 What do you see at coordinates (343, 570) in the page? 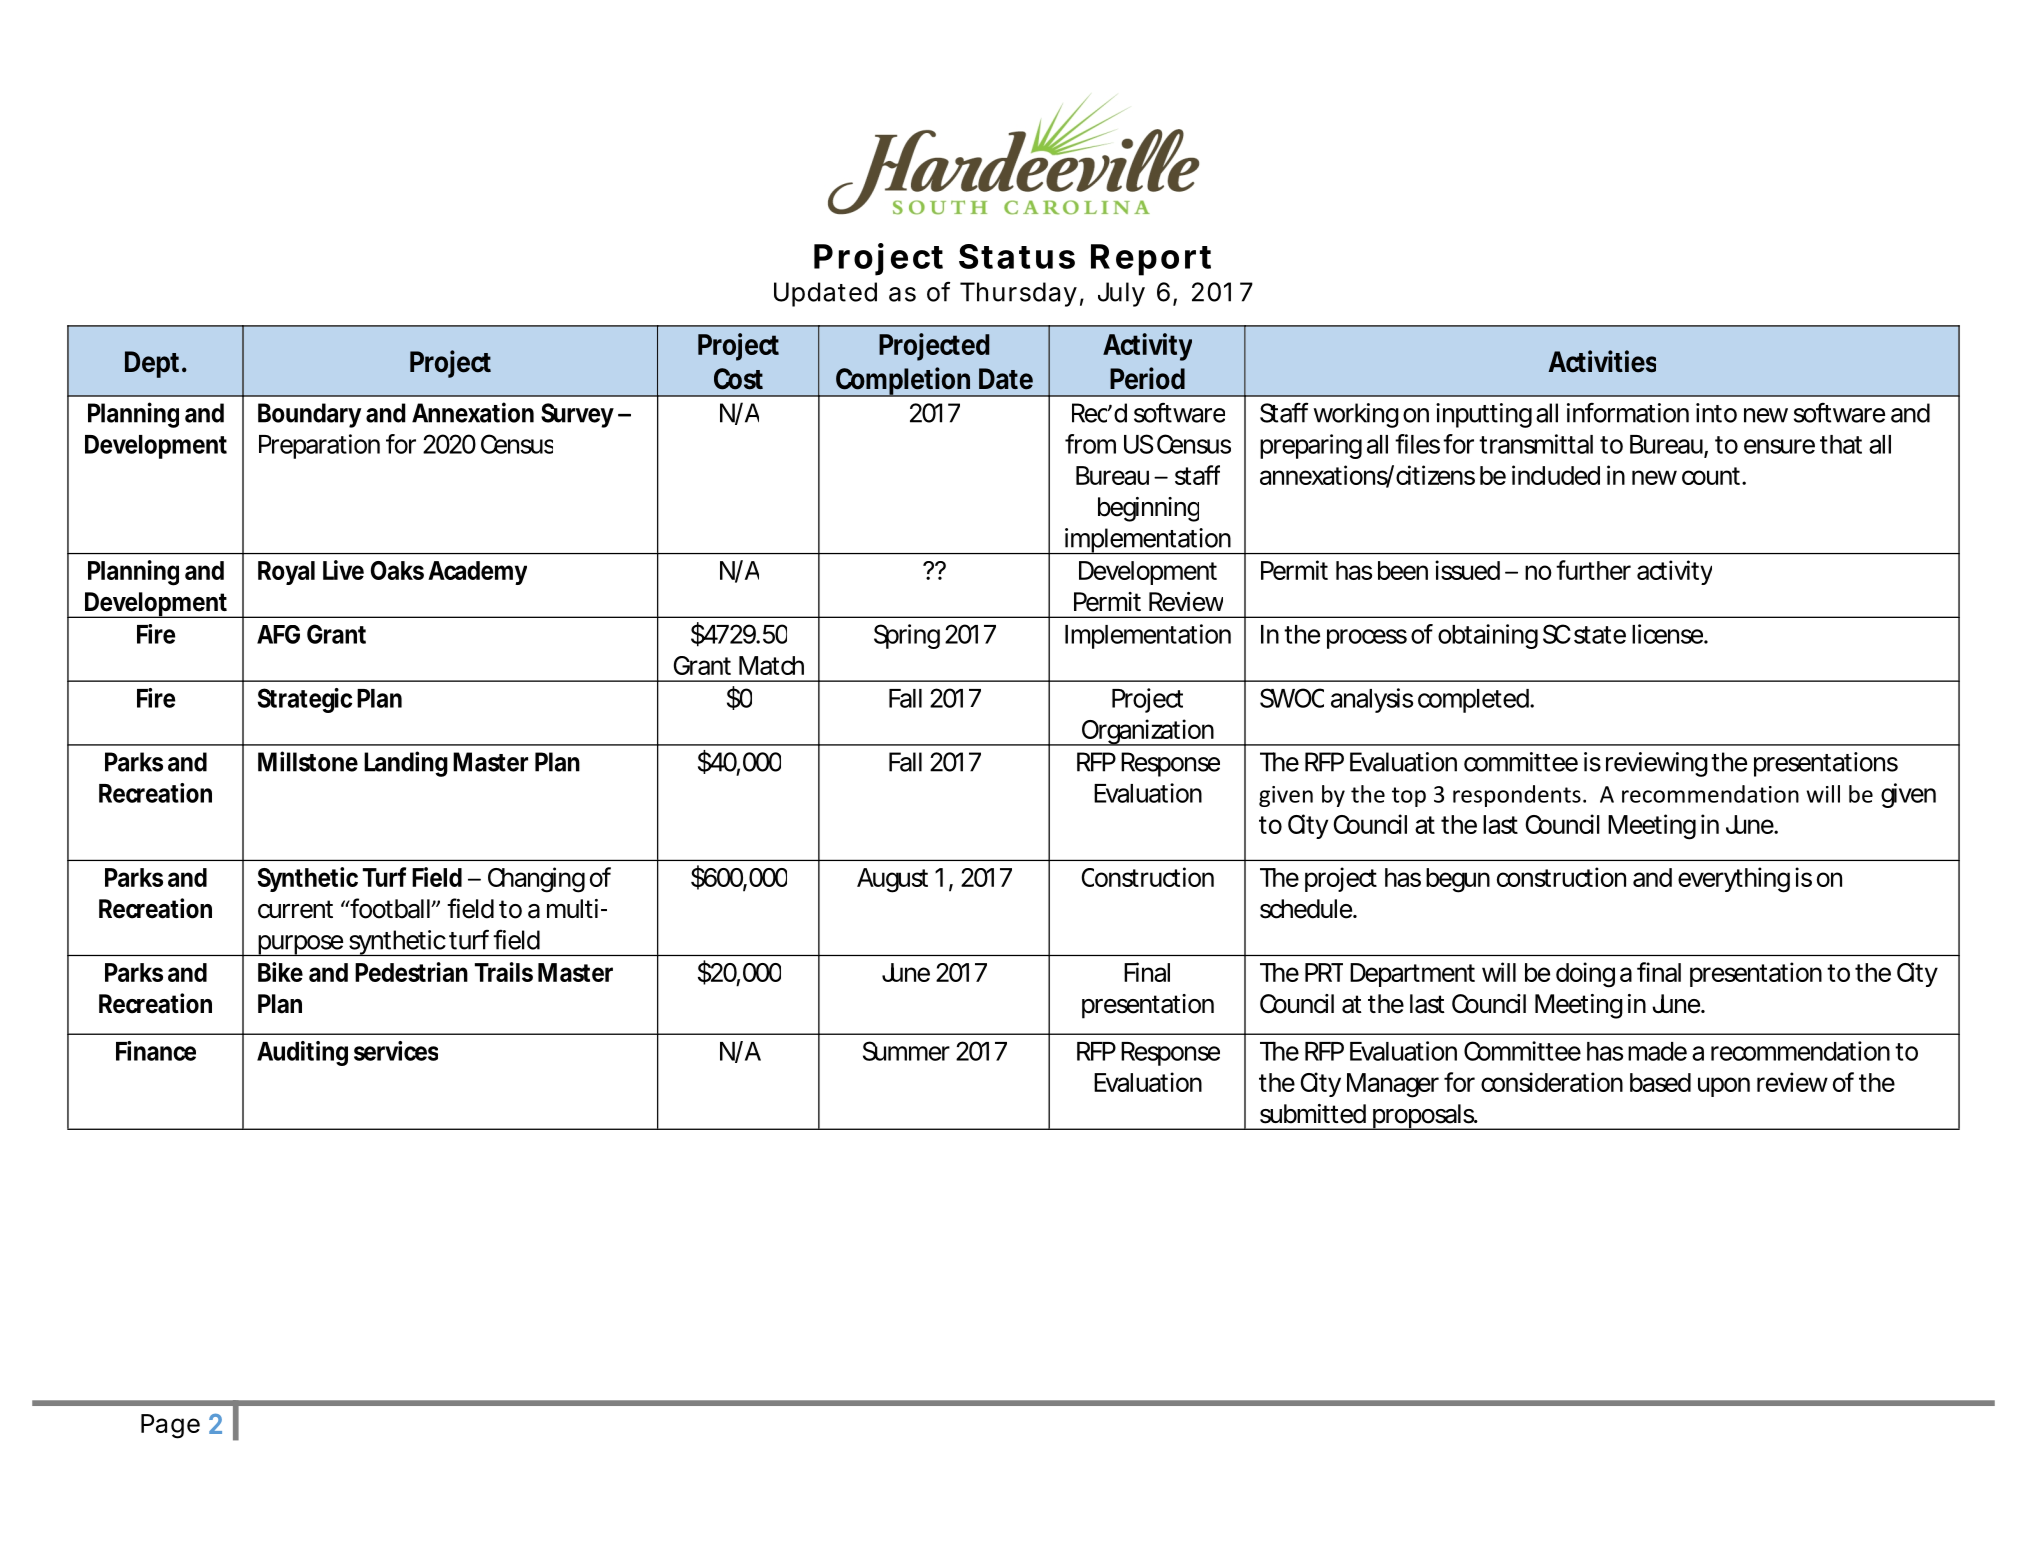
I see `Live` at bounding box center [343, 570].
